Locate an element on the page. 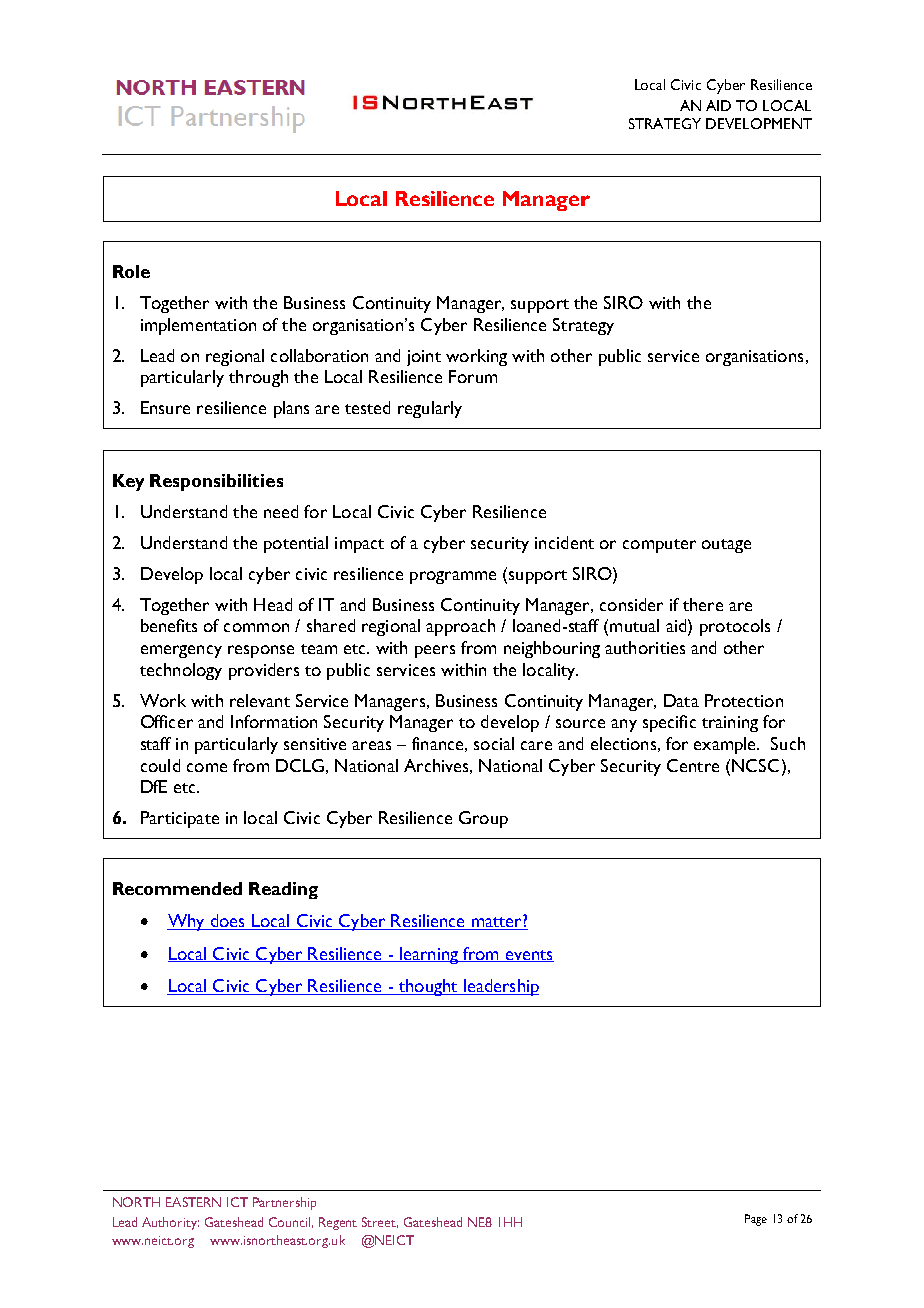 The width and height of the page is (924, 1308). Centre is located at coordinates (693, 765).
